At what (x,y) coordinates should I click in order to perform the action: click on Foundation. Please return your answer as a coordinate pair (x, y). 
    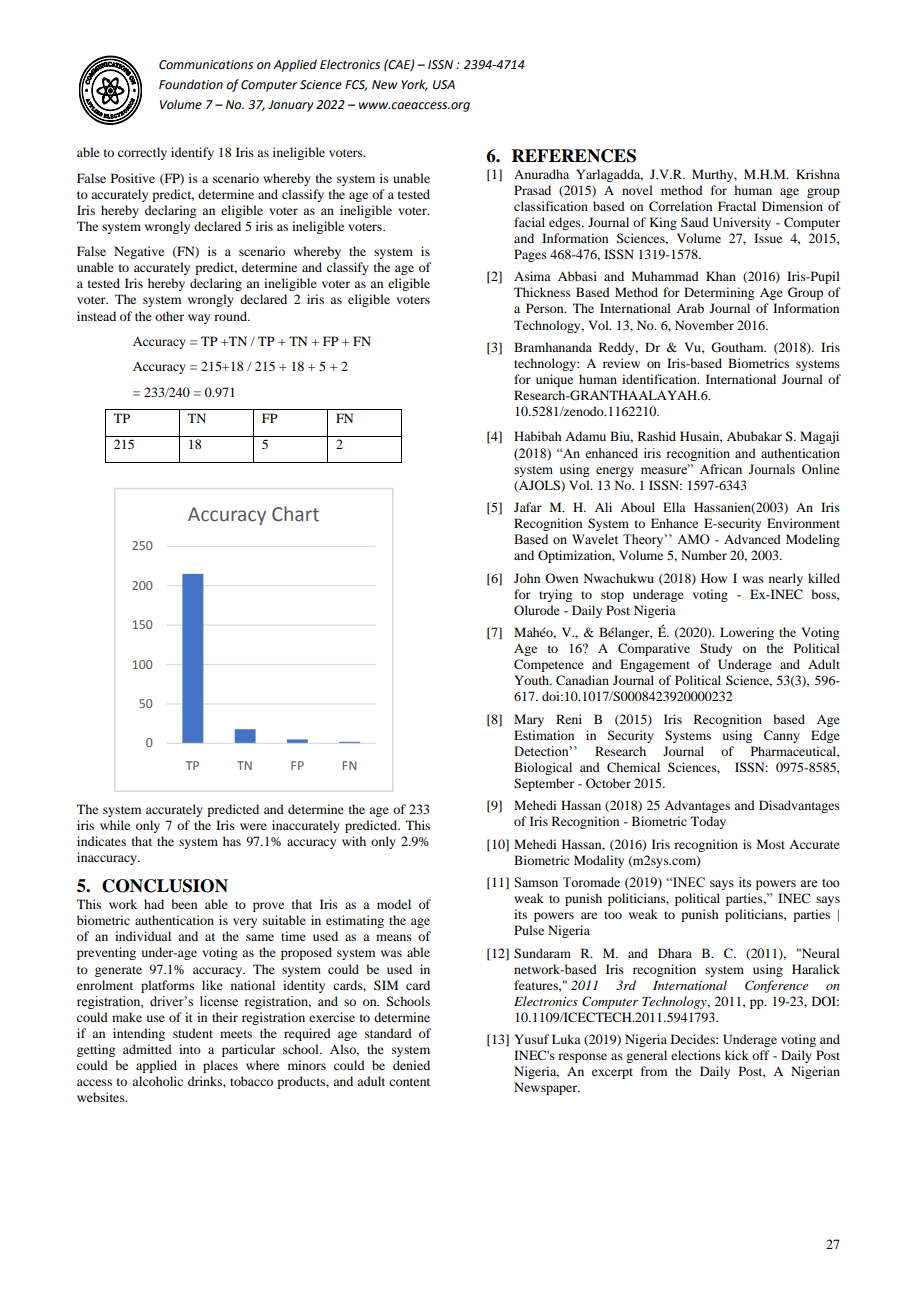
    Looking at the image, I should click on (191, 84).
